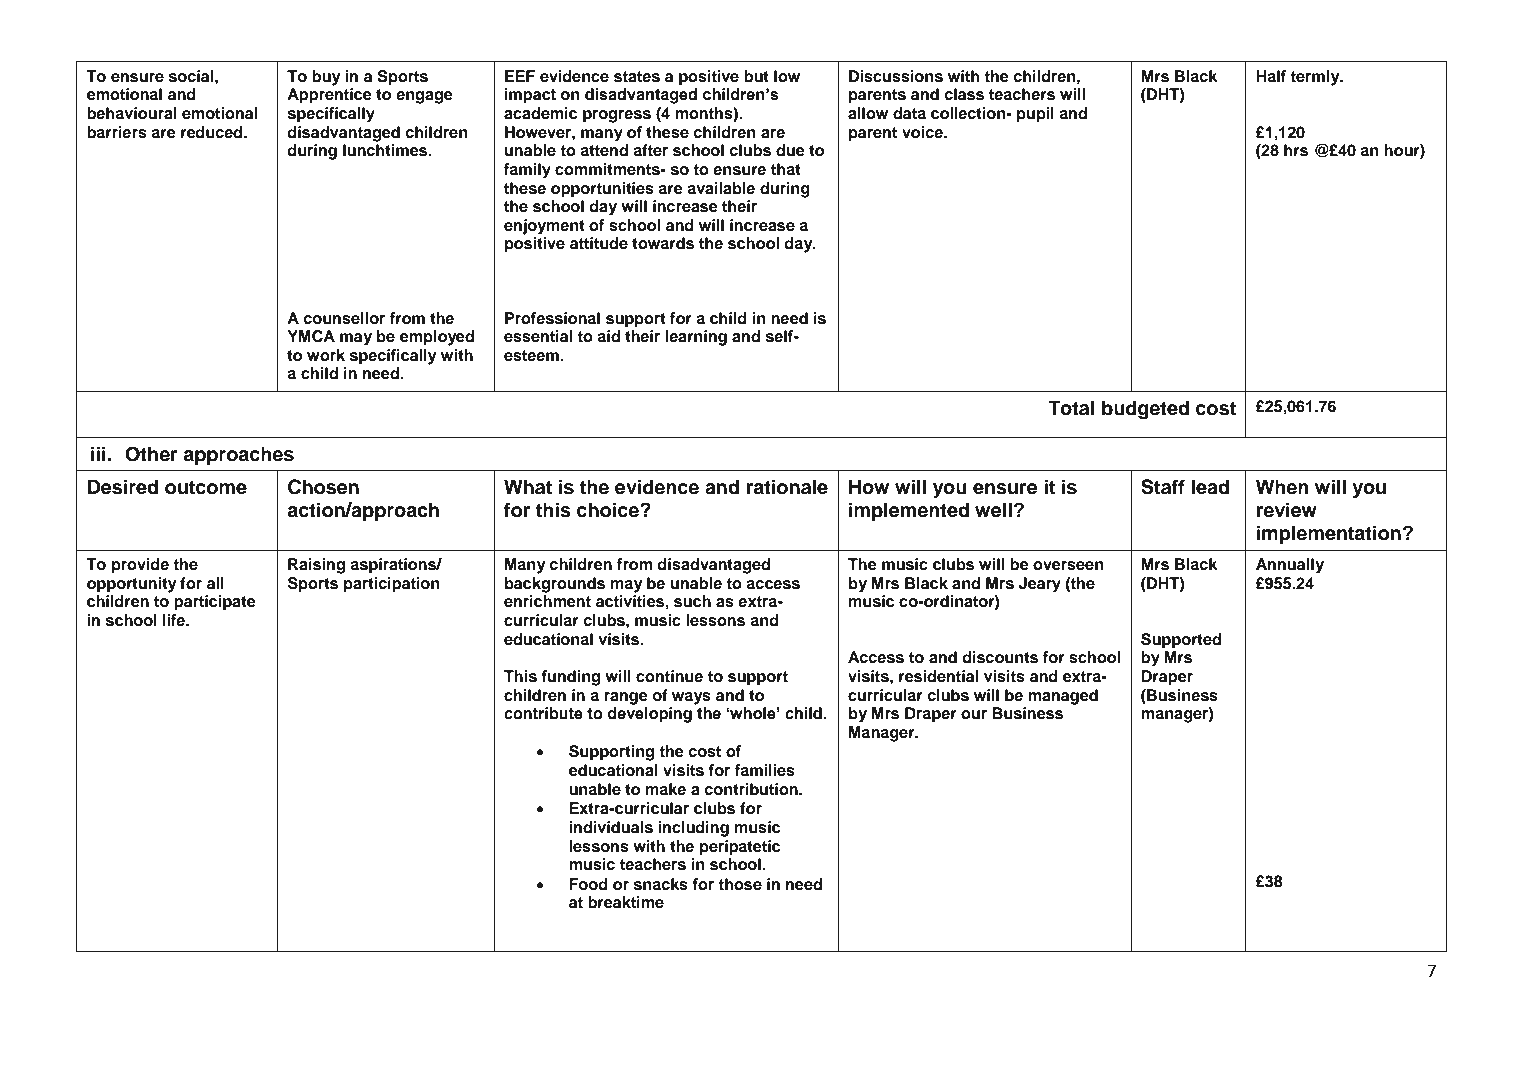  What do you see at coordinates (1271, 76) in the screenshot?
I see `Half` at bounding box center [1271, 76].
